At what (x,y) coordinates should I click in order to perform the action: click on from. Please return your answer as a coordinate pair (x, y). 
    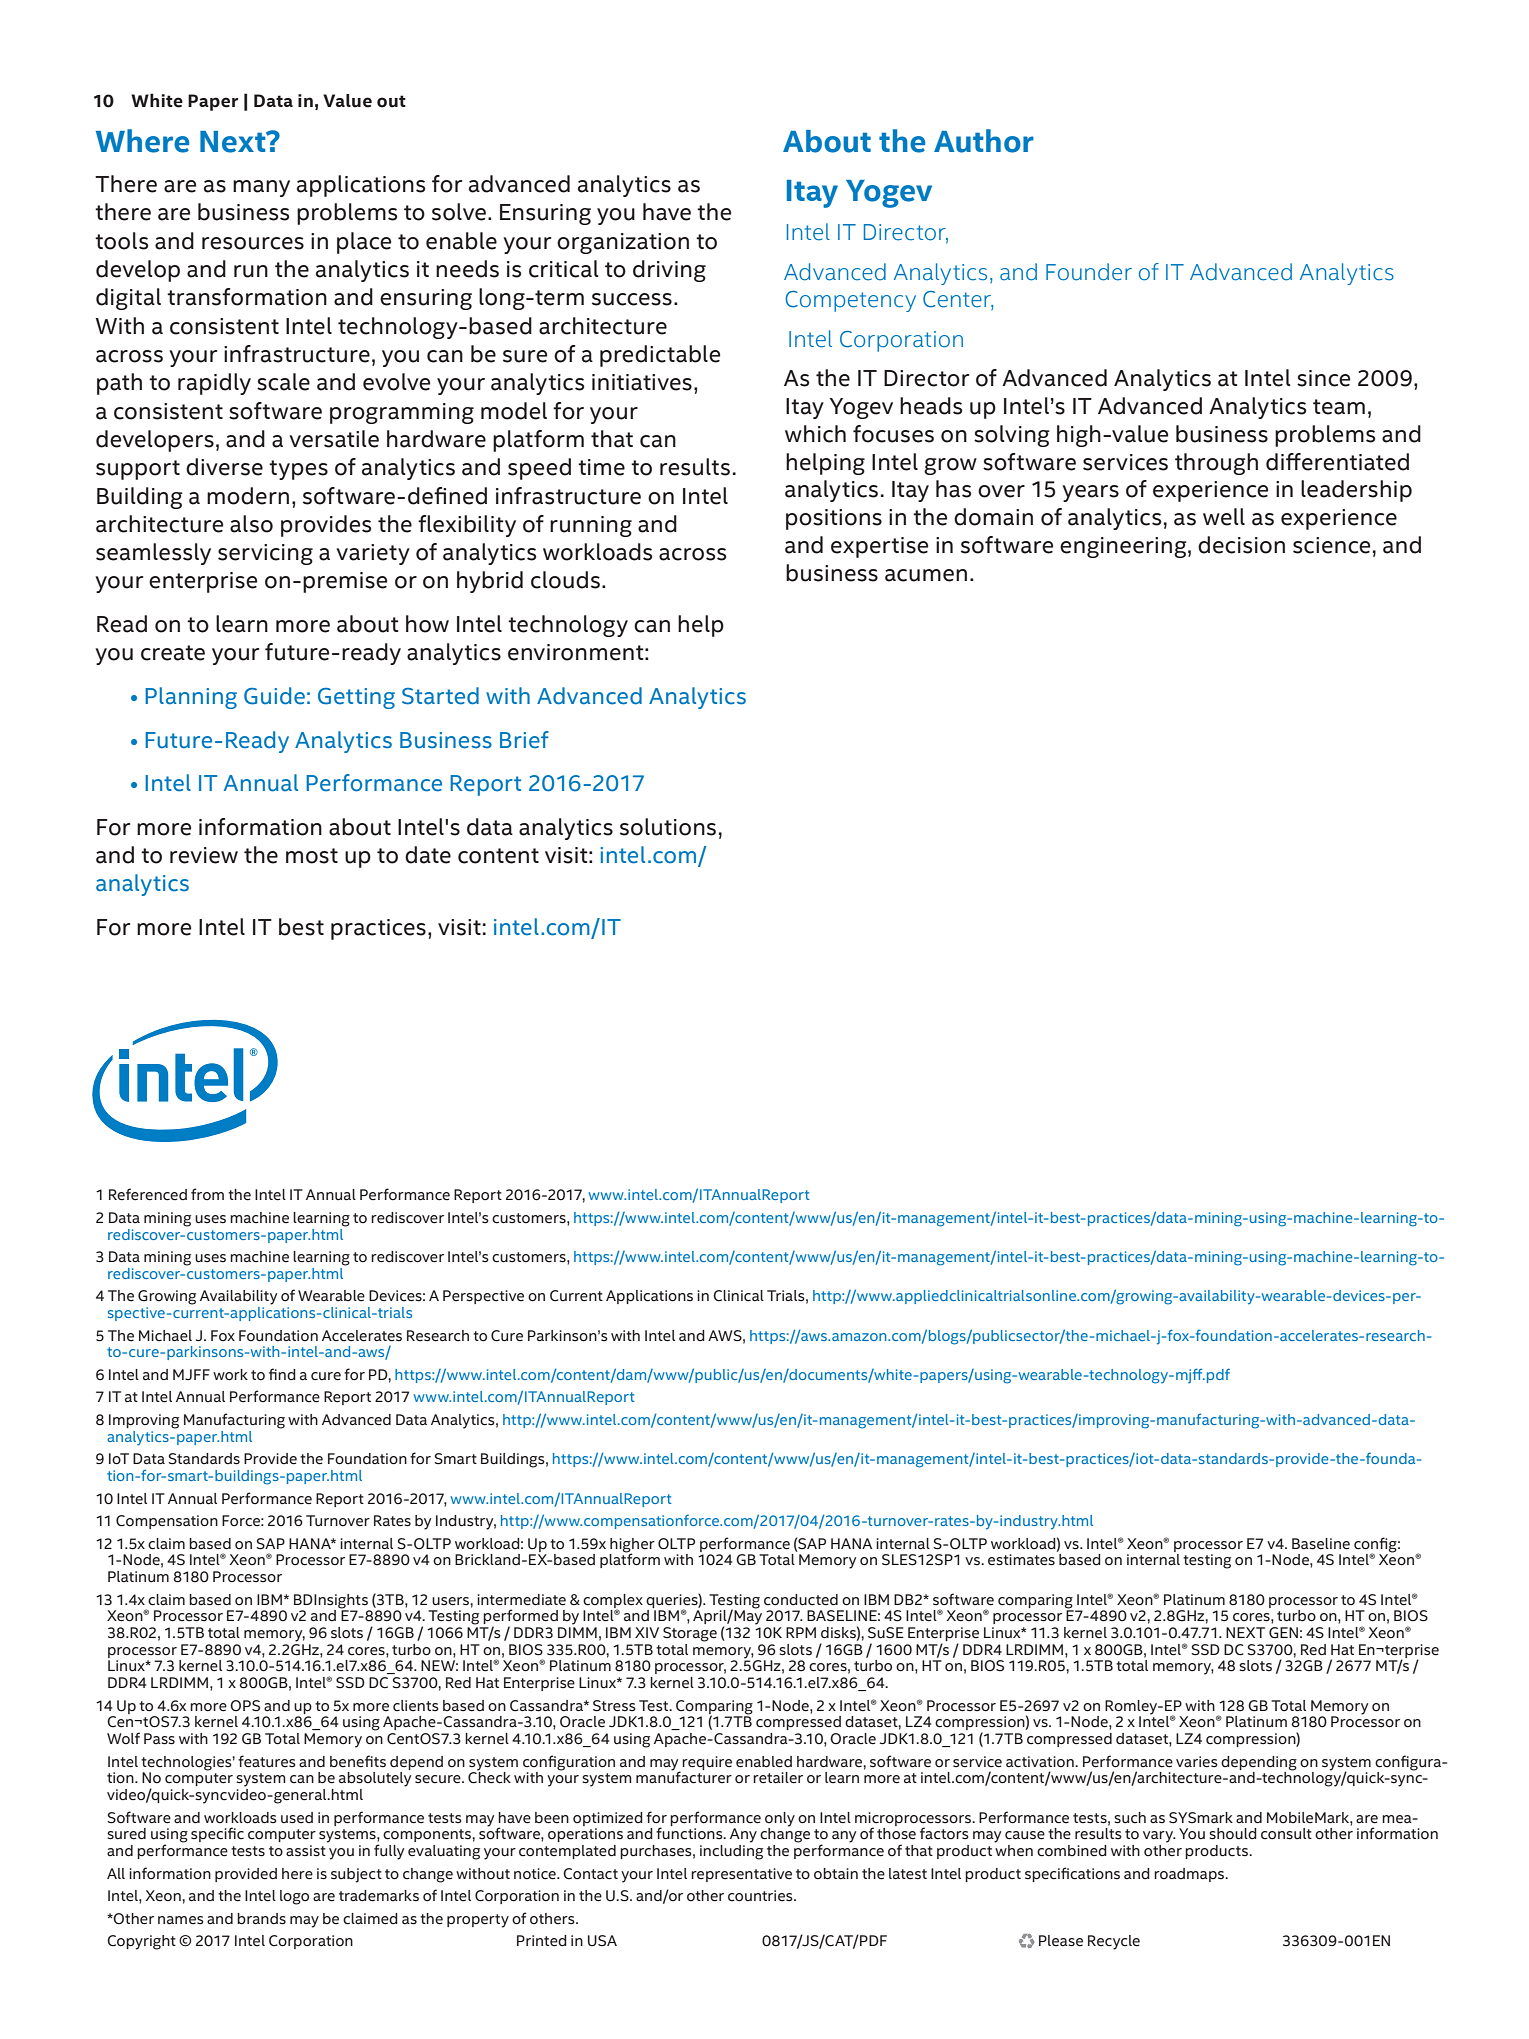
    Looking at the image, I should click on (207, 1194).
